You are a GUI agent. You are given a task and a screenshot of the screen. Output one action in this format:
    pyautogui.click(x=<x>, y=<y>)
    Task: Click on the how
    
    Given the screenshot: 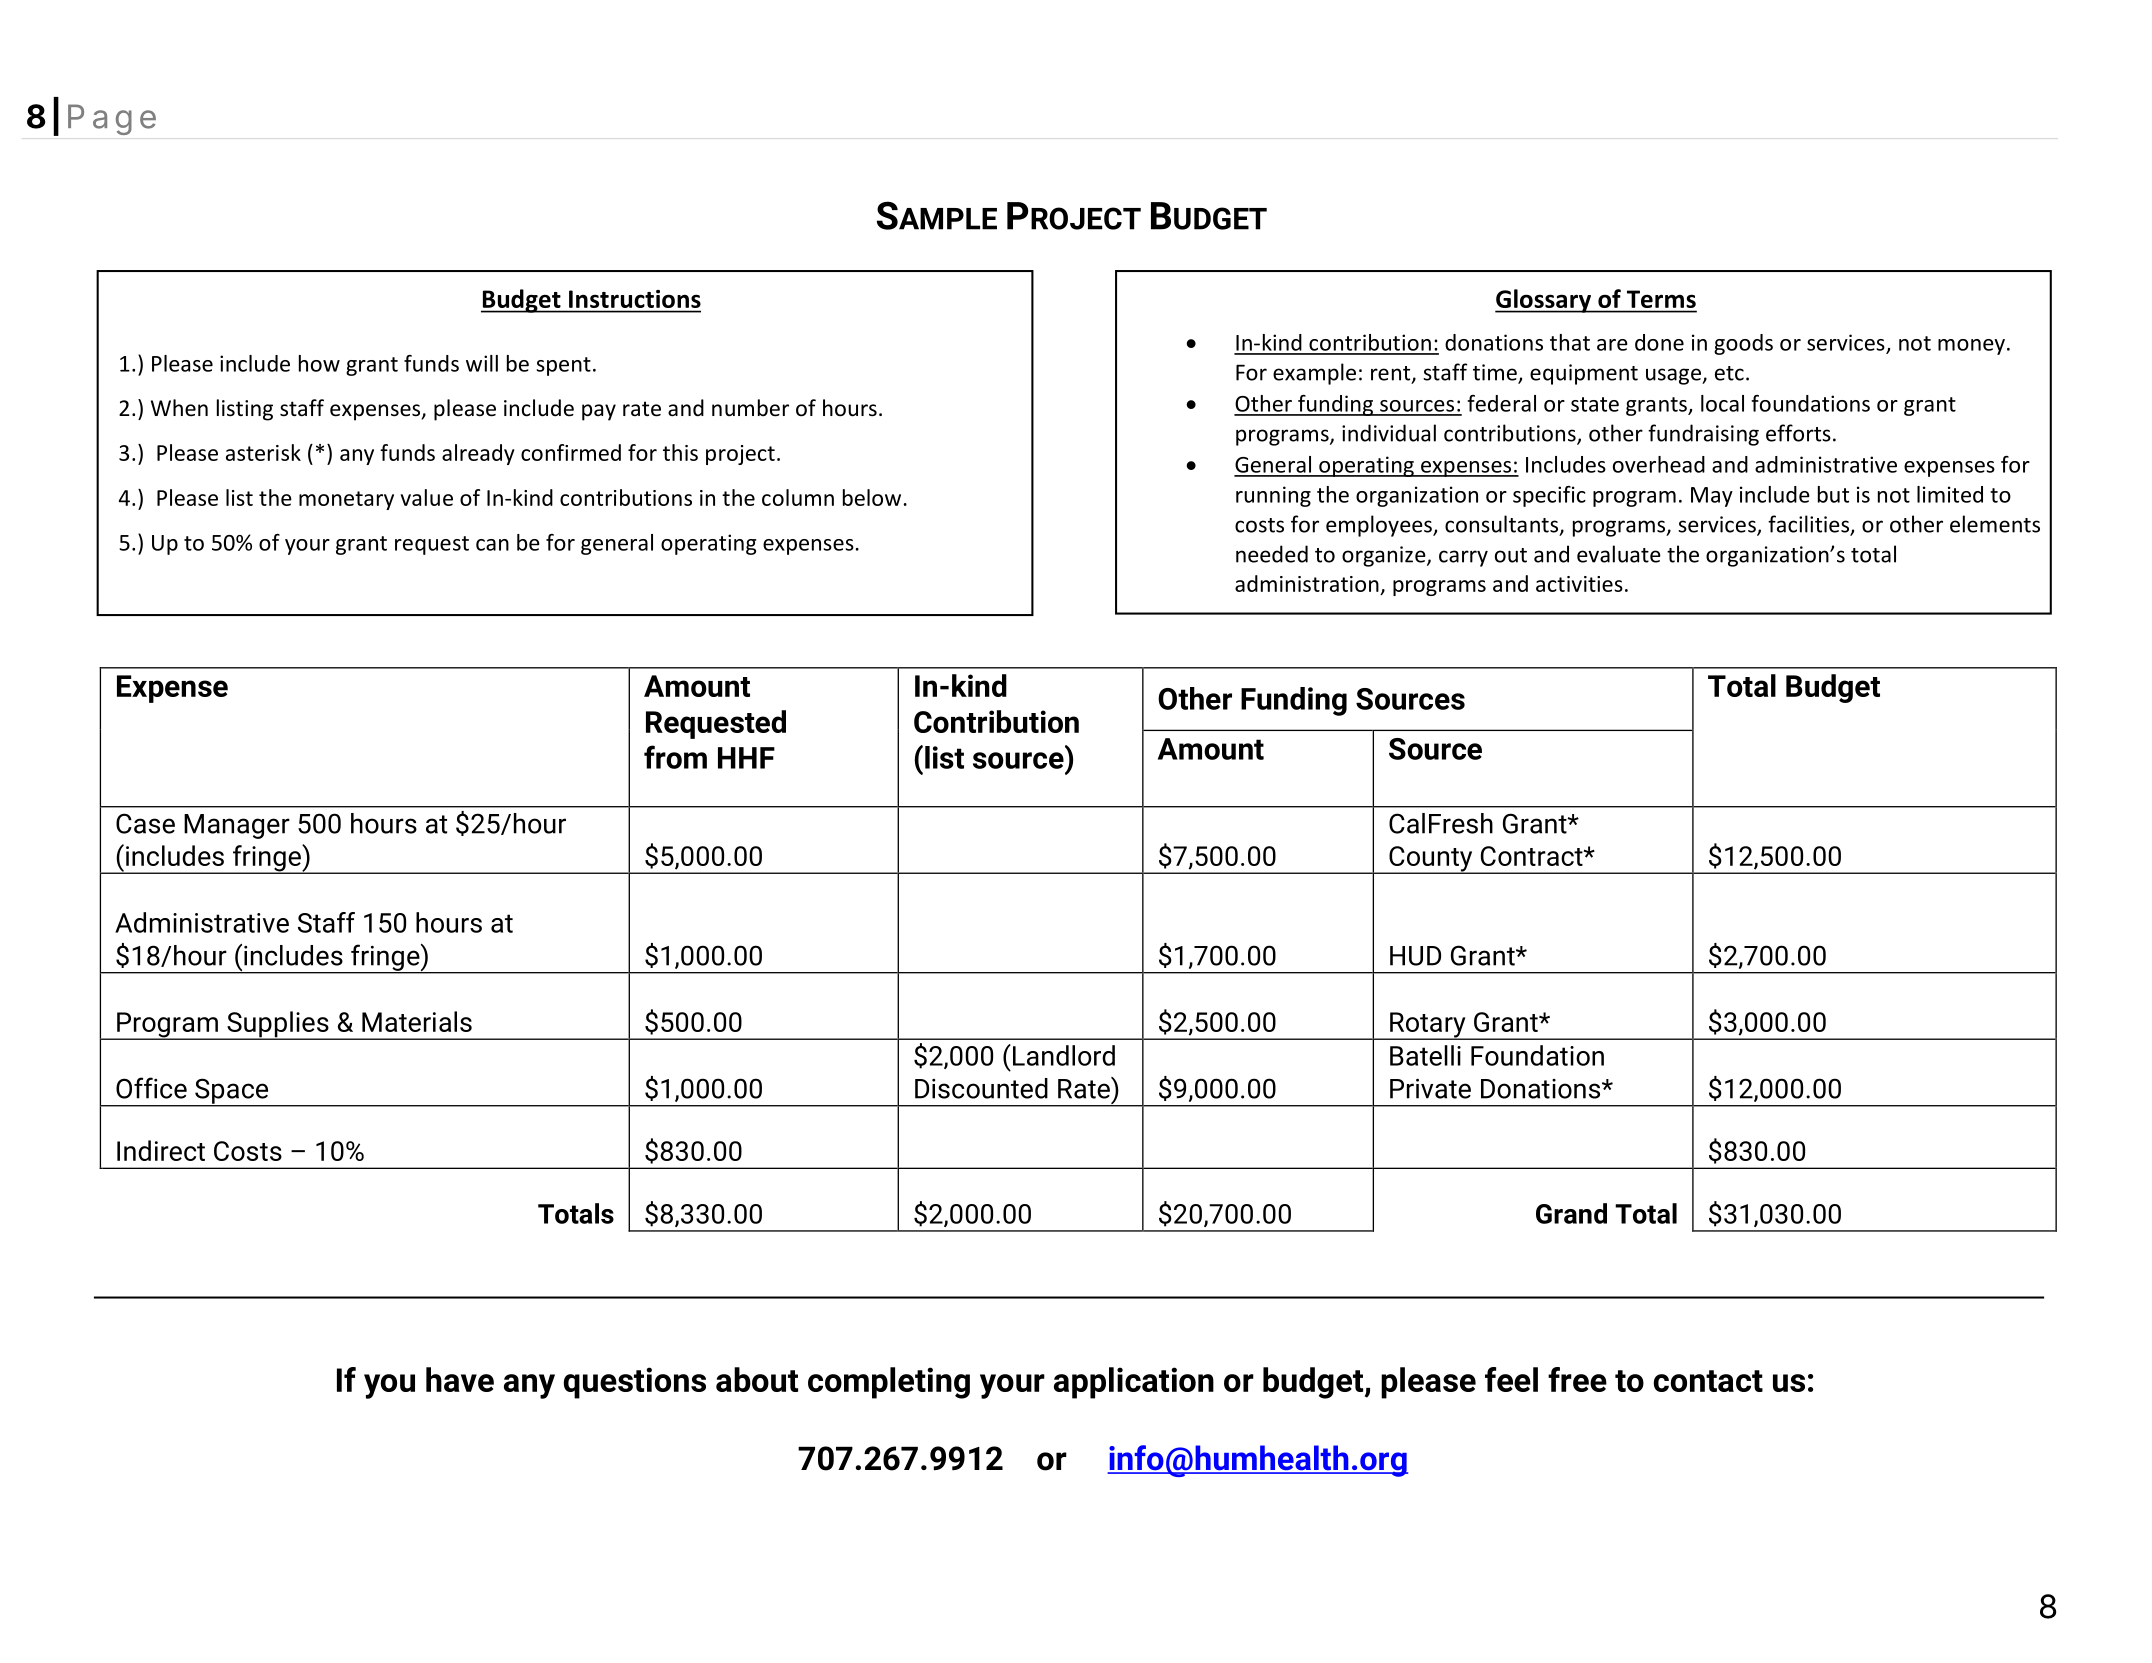 What is the action you would take?
    pyautogui.click(x=319, y=363)
